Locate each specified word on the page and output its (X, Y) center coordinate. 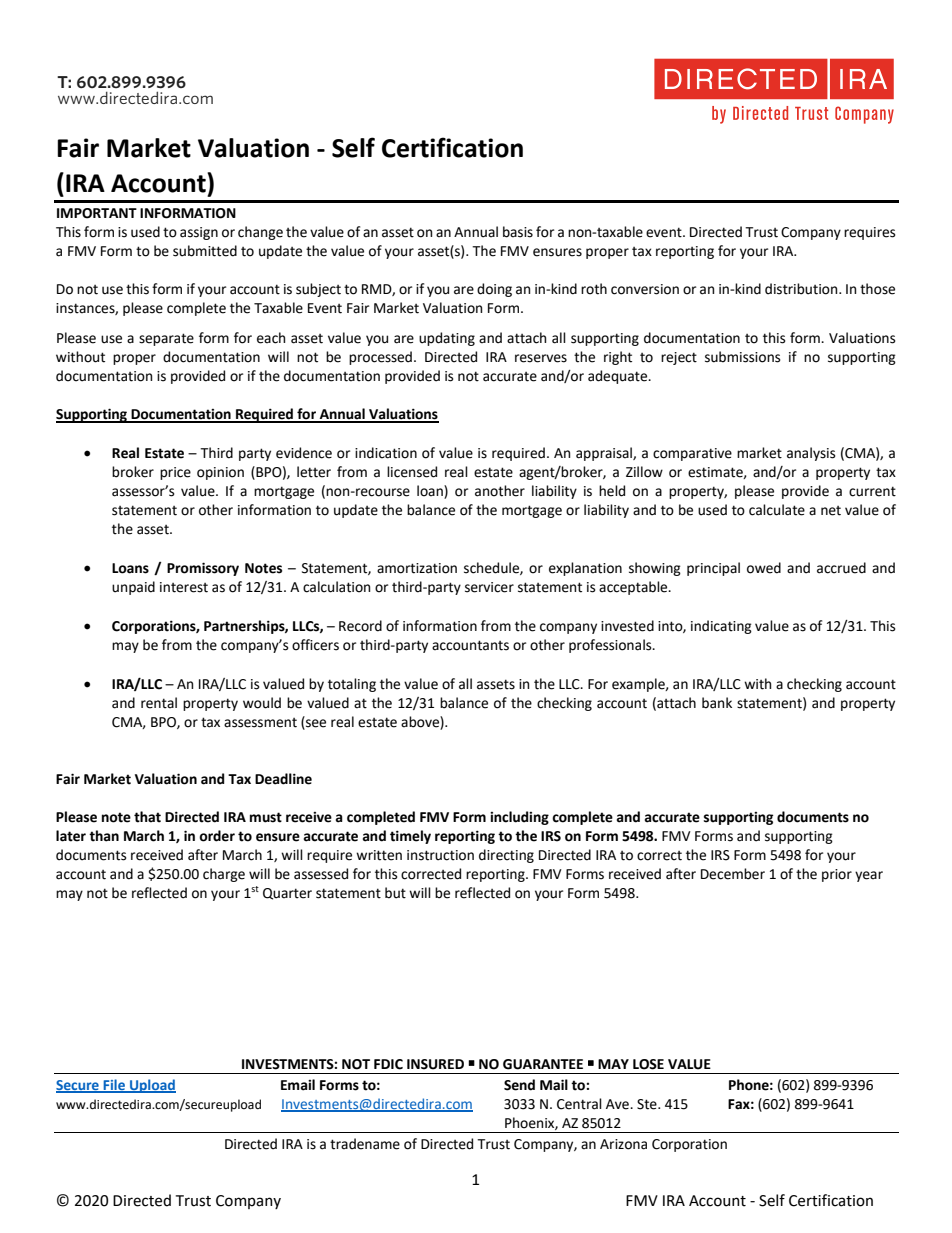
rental (159, 703)
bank (717, 703)
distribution (802, 289)
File (114, 1086)
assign (199, 233)
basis (518, 232)
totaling (352, 685)
